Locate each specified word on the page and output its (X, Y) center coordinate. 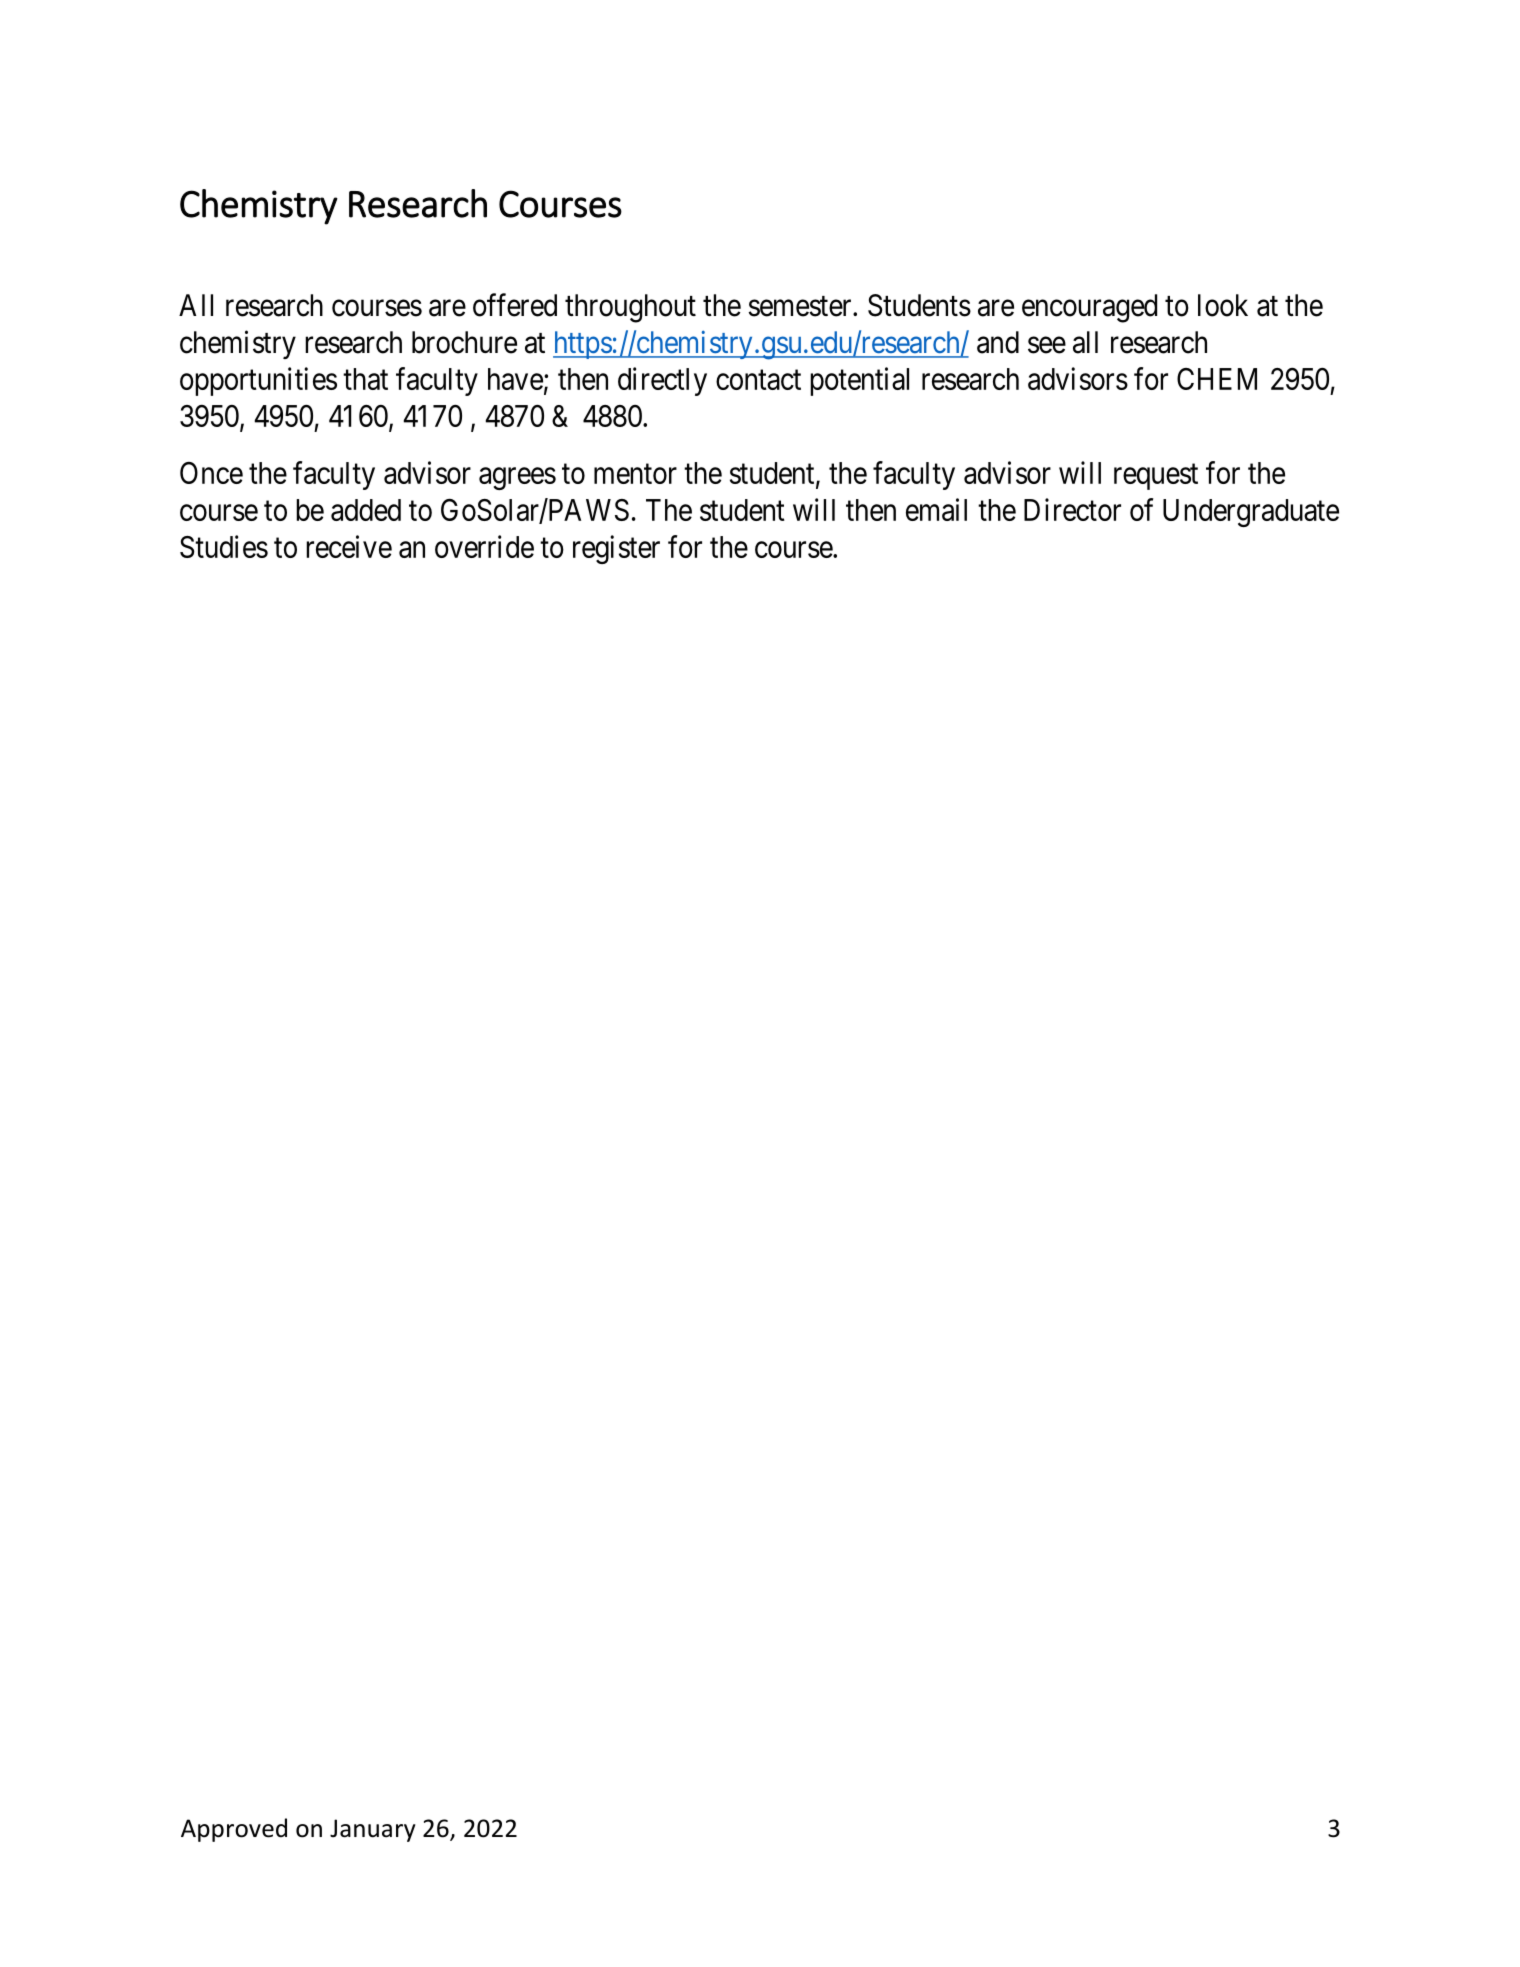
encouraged (1089, 308)
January (373, 1830)
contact (758, 380)
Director (1072, 509)
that (365, 379)
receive (349, 546)
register (616, 549)
